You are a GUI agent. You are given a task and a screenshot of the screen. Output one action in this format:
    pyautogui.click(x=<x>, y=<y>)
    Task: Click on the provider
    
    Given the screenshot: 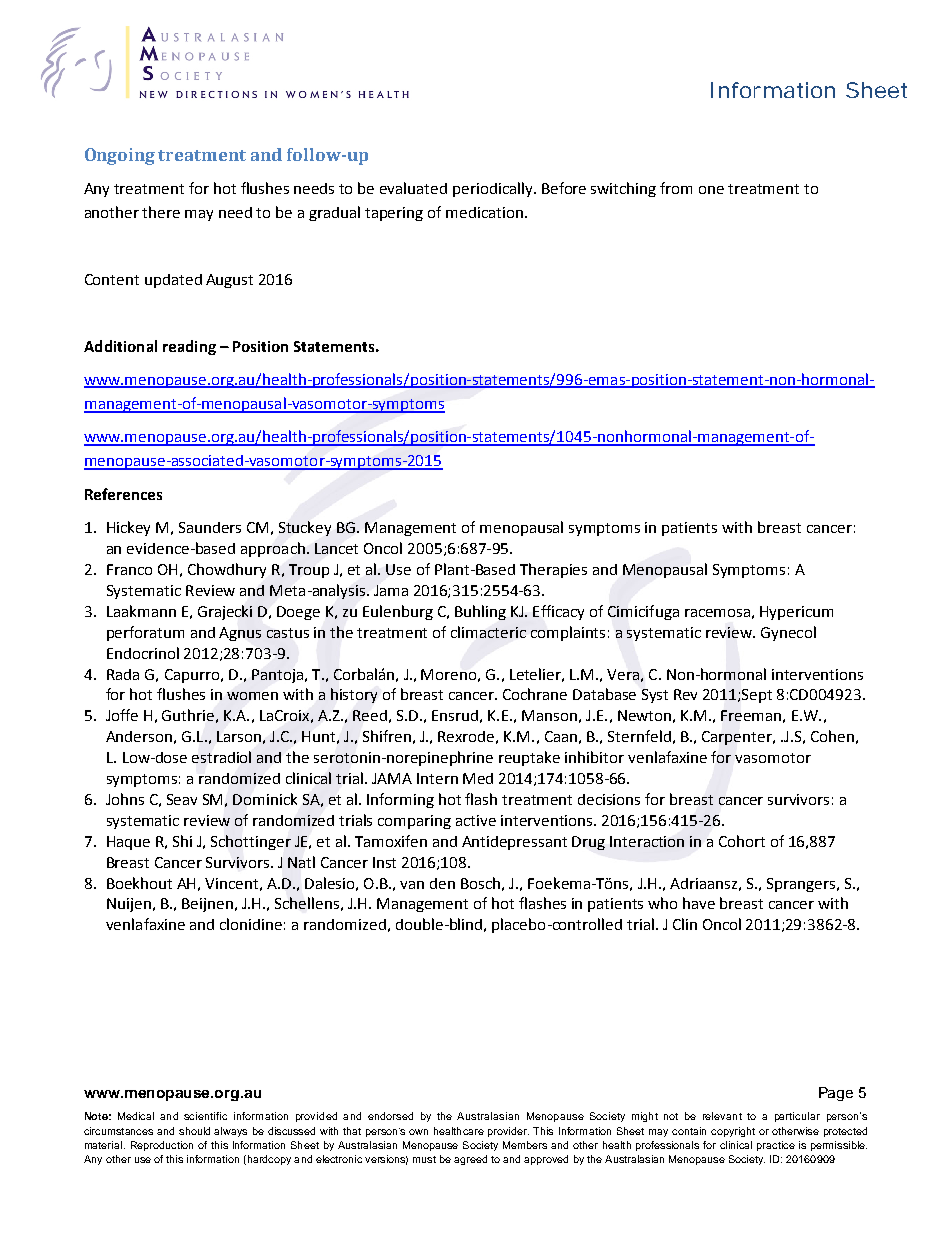 What is the action you would take?
    pyautogui.click(x=508, y=1132)
